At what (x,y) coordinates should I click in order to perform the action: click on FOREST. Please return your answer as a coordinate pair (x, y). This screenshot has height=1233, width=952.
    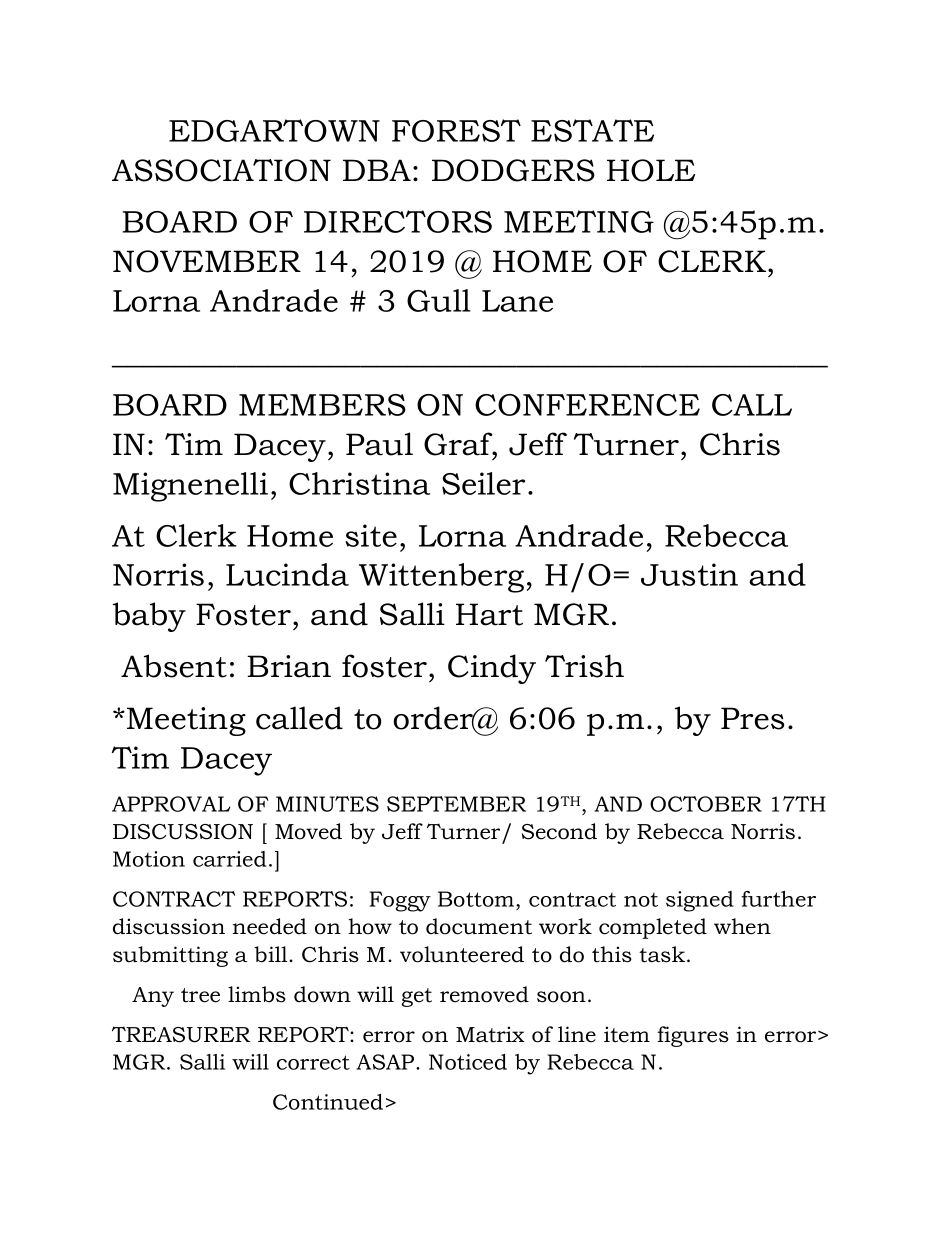
    Looking at the image, I should click on (456, 130).
